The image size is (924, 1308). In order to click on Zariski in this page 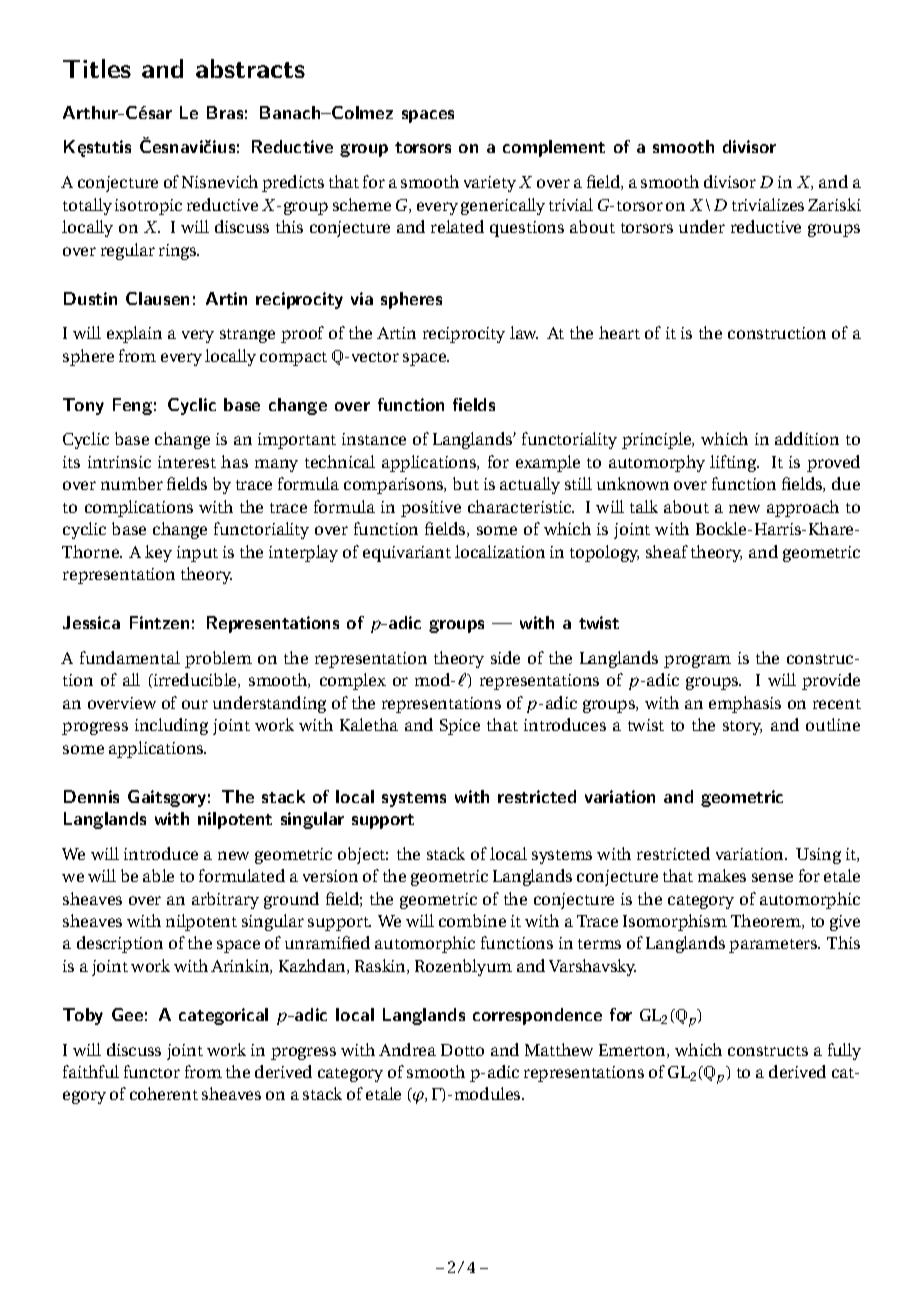, I will do `click(834, 204)`.
